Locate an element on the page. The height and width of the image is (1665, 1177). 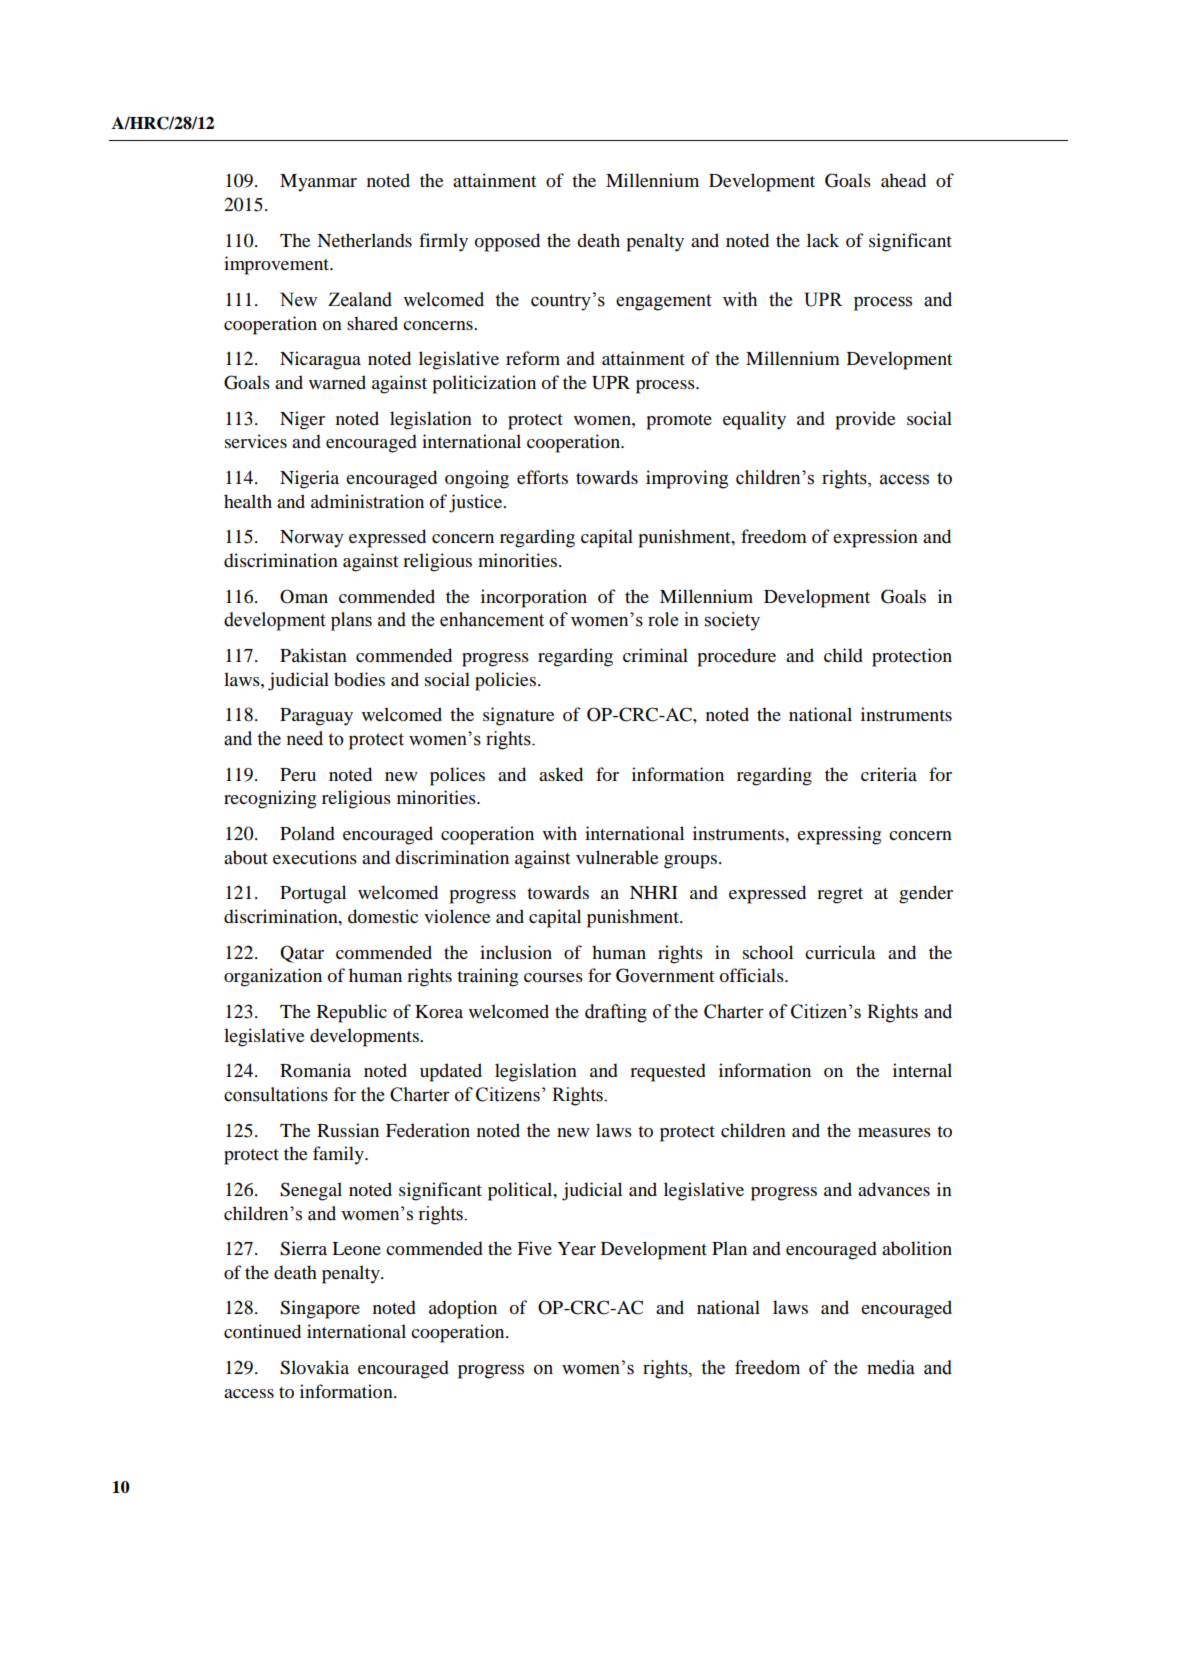
expression is located at coordinates (875, 538).
